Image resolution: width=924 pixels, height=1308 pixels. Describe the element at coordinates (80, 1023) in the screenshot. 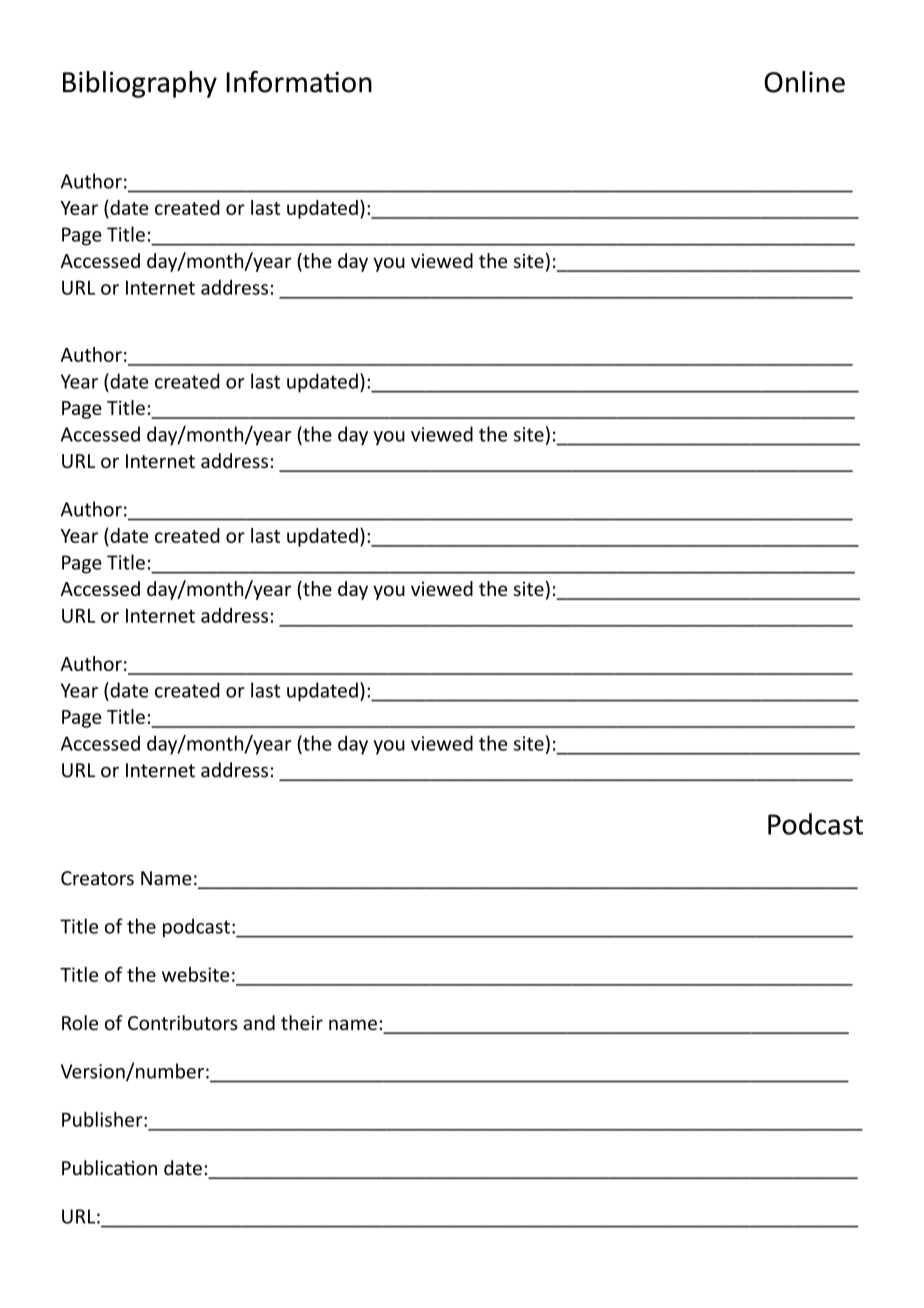

I see `Role` at that location.
